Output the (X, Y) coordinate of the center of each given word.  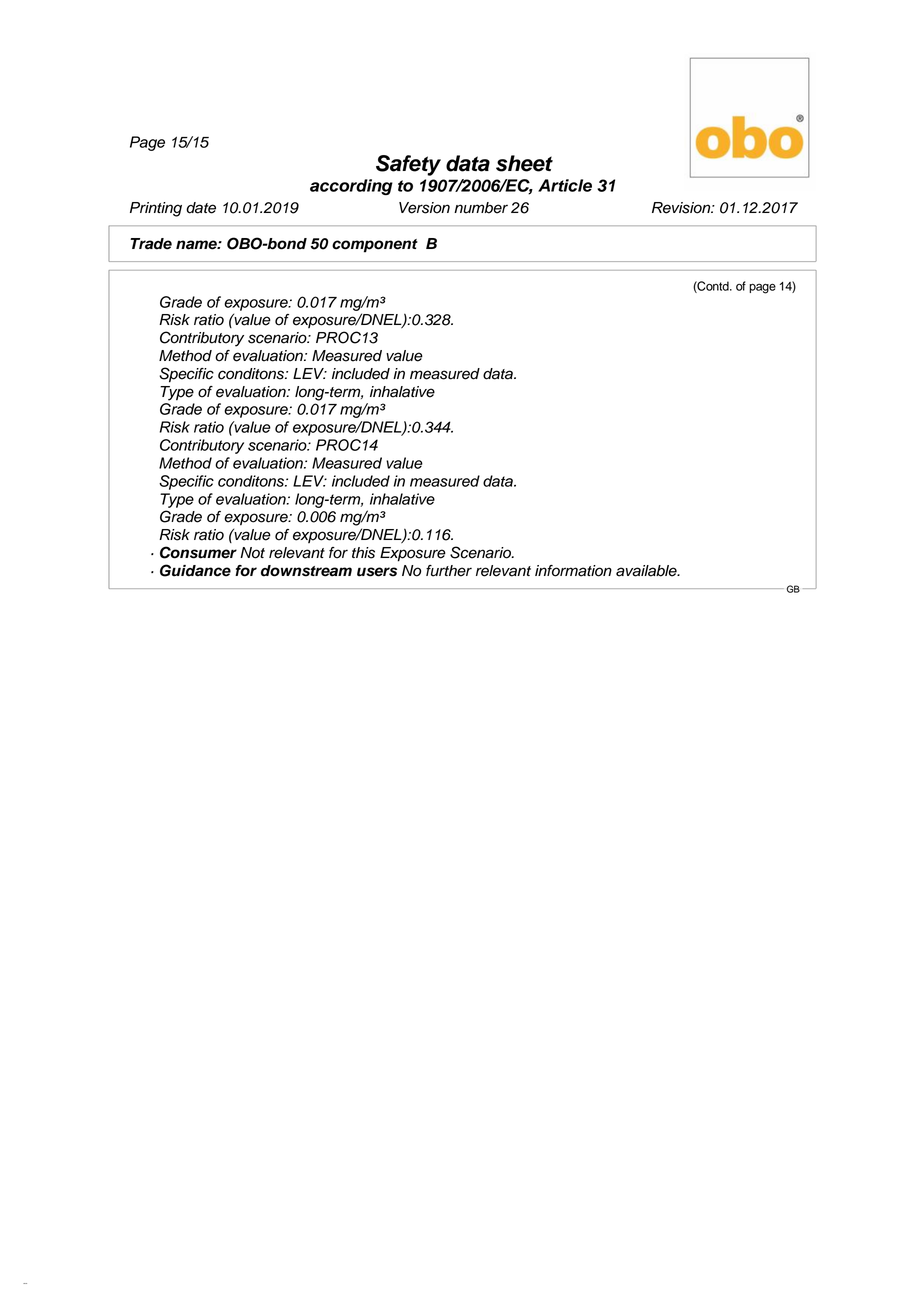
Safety (408, 165)
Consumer (198, 552)
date (201, 208)
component (375, 246)
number (481, 208)
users (377, 572)
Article (565, 185)
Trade (151, 244)
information (573, 571)
